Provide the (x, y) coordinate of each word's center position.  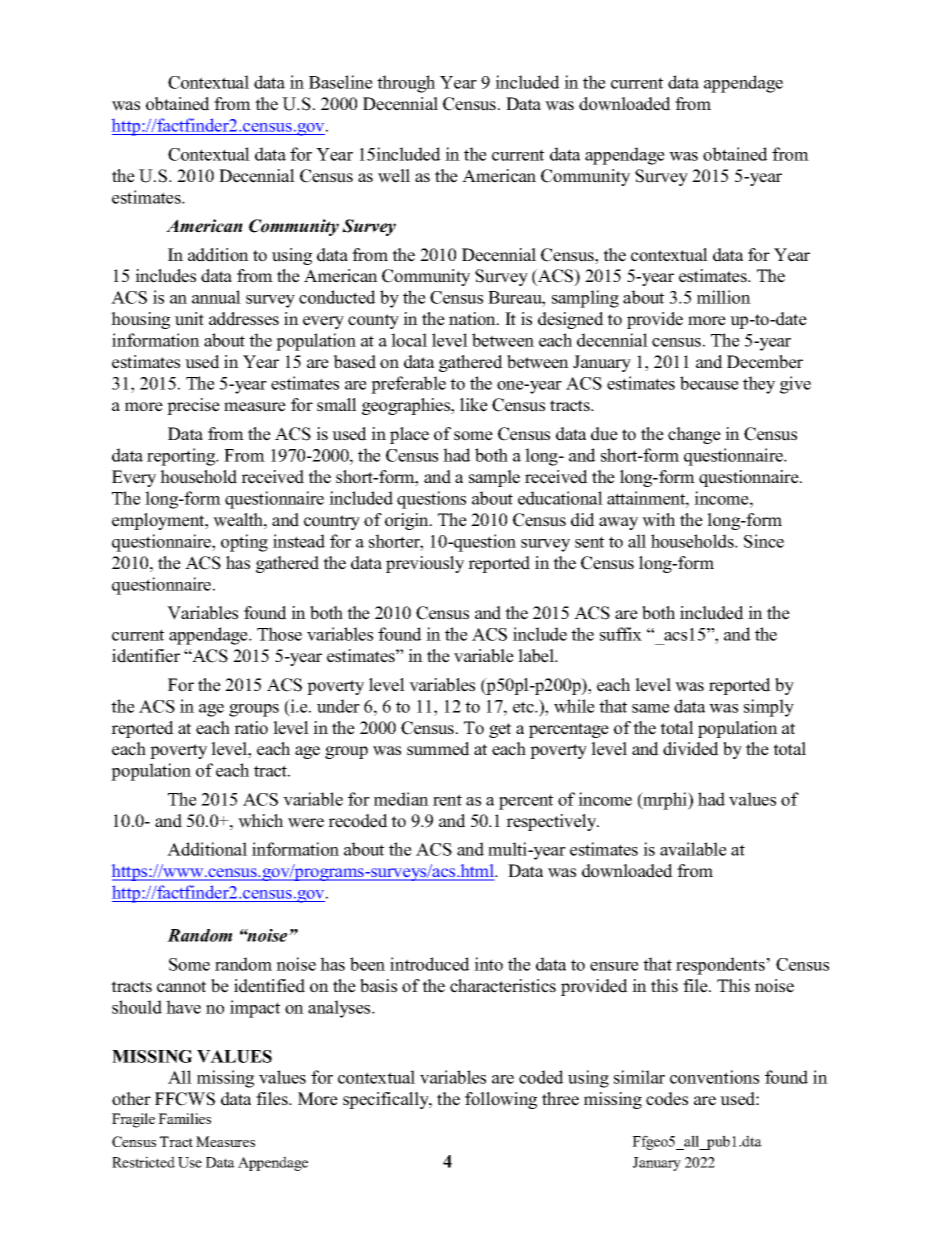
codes (667, 1099)
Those (279, 634)
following (501, 1100)
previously (425, 564)
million (724, 297)
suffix (621, 634)
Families (184, 1118)
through (406, 84)
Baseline (341, 82)
